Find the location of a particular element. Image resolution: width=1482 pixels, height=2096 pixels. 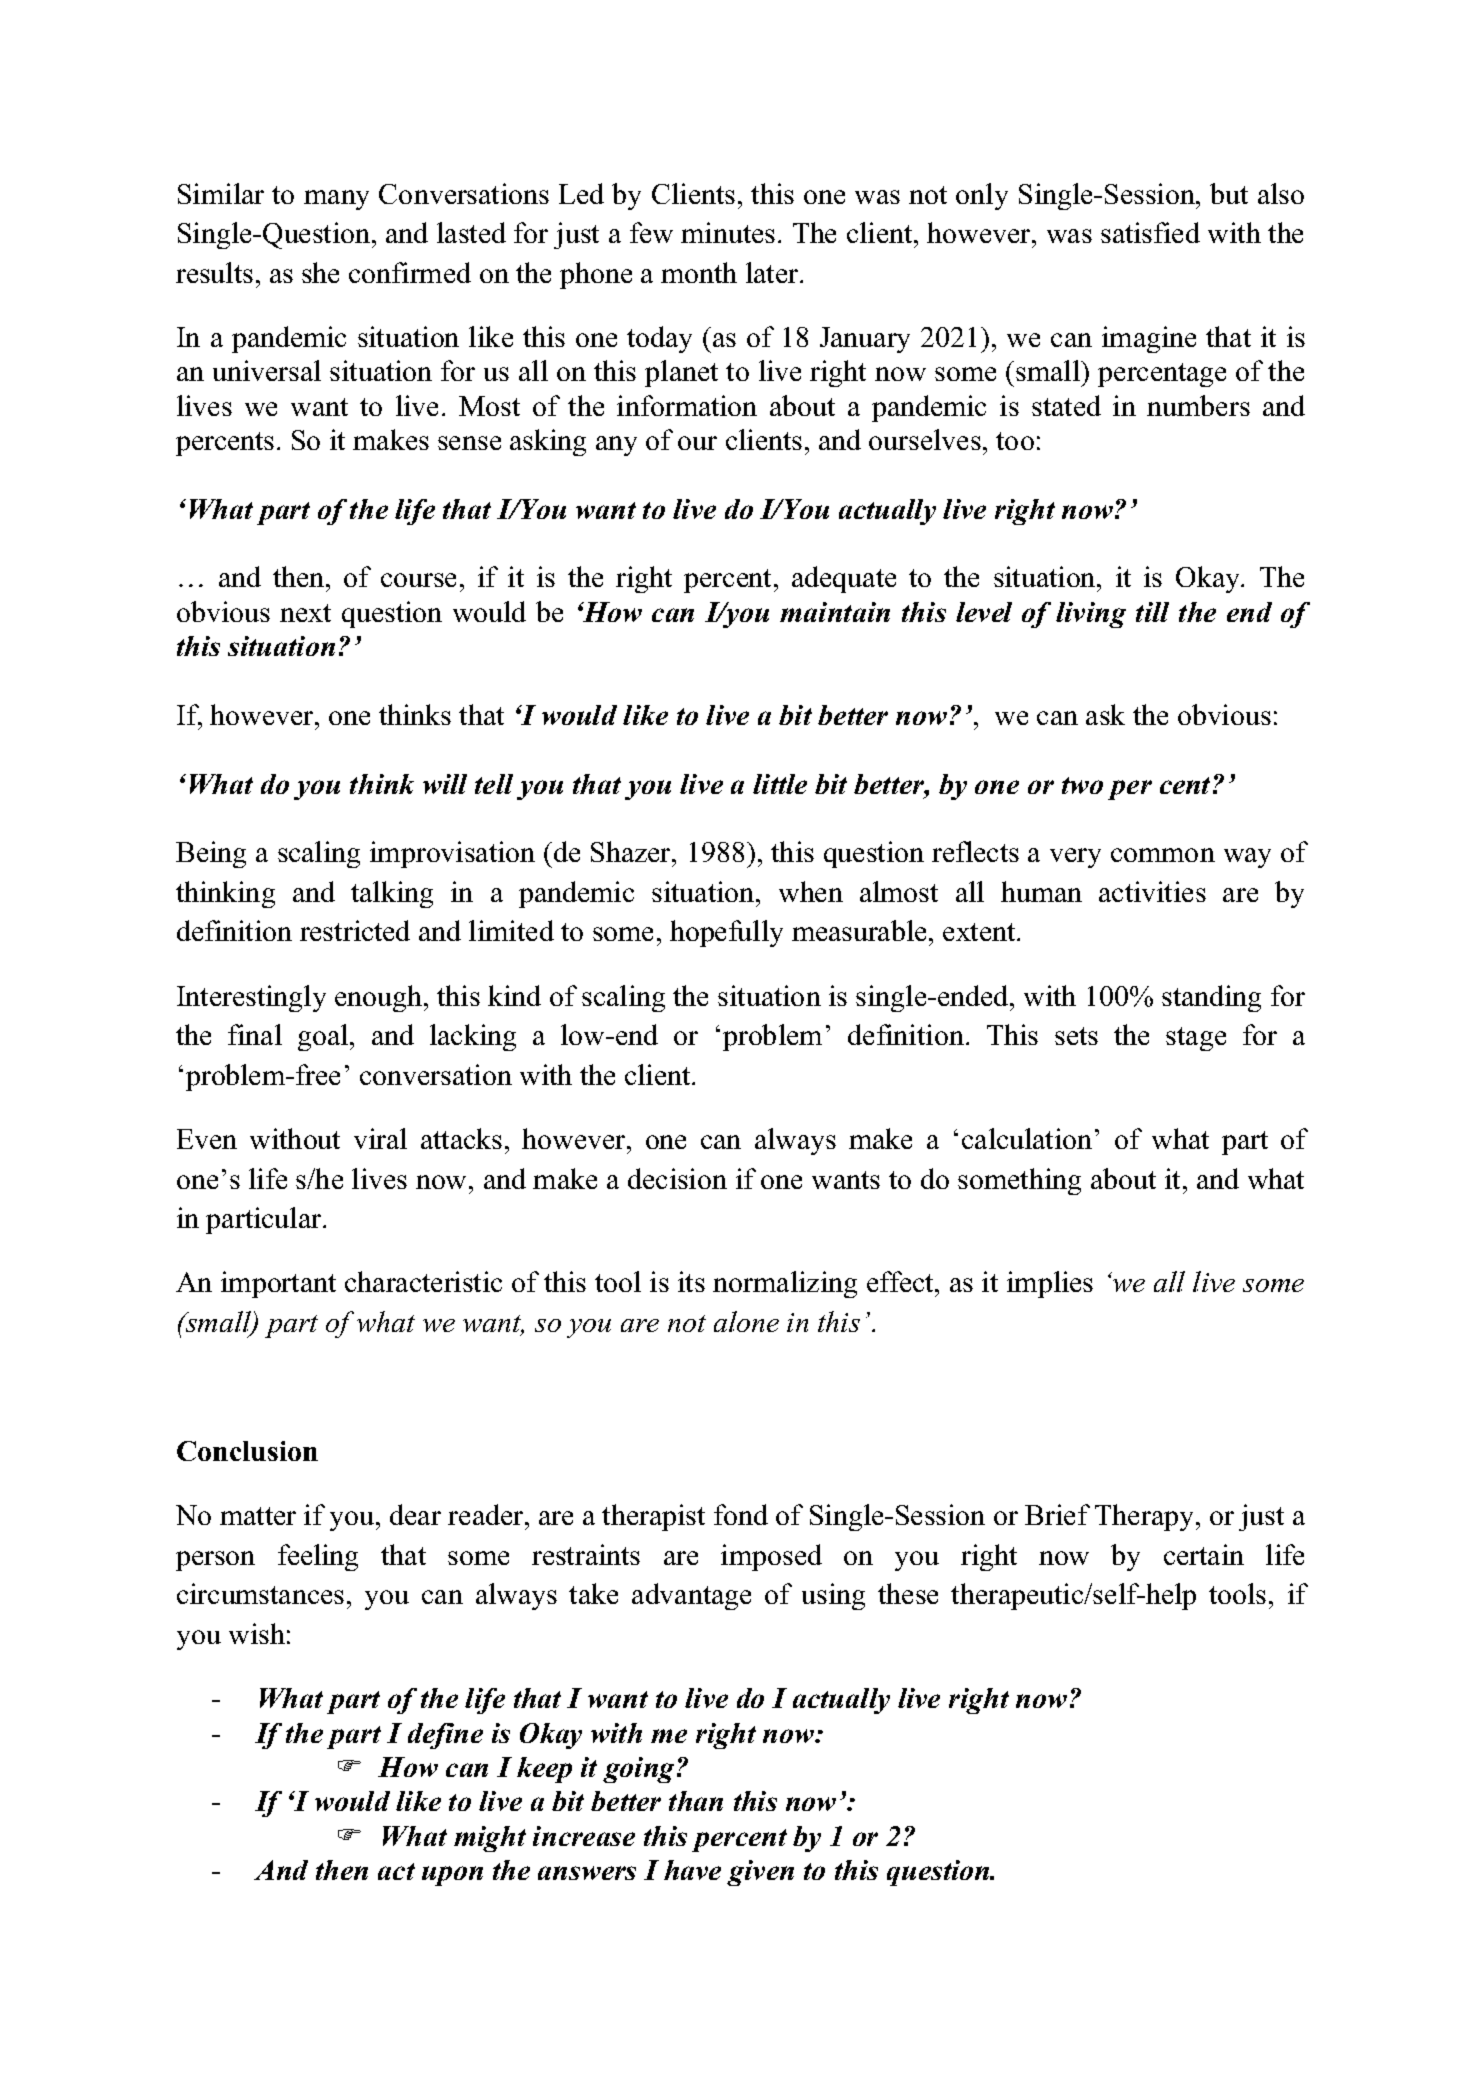

Conclusion is located at coordinates (247, 1451).
